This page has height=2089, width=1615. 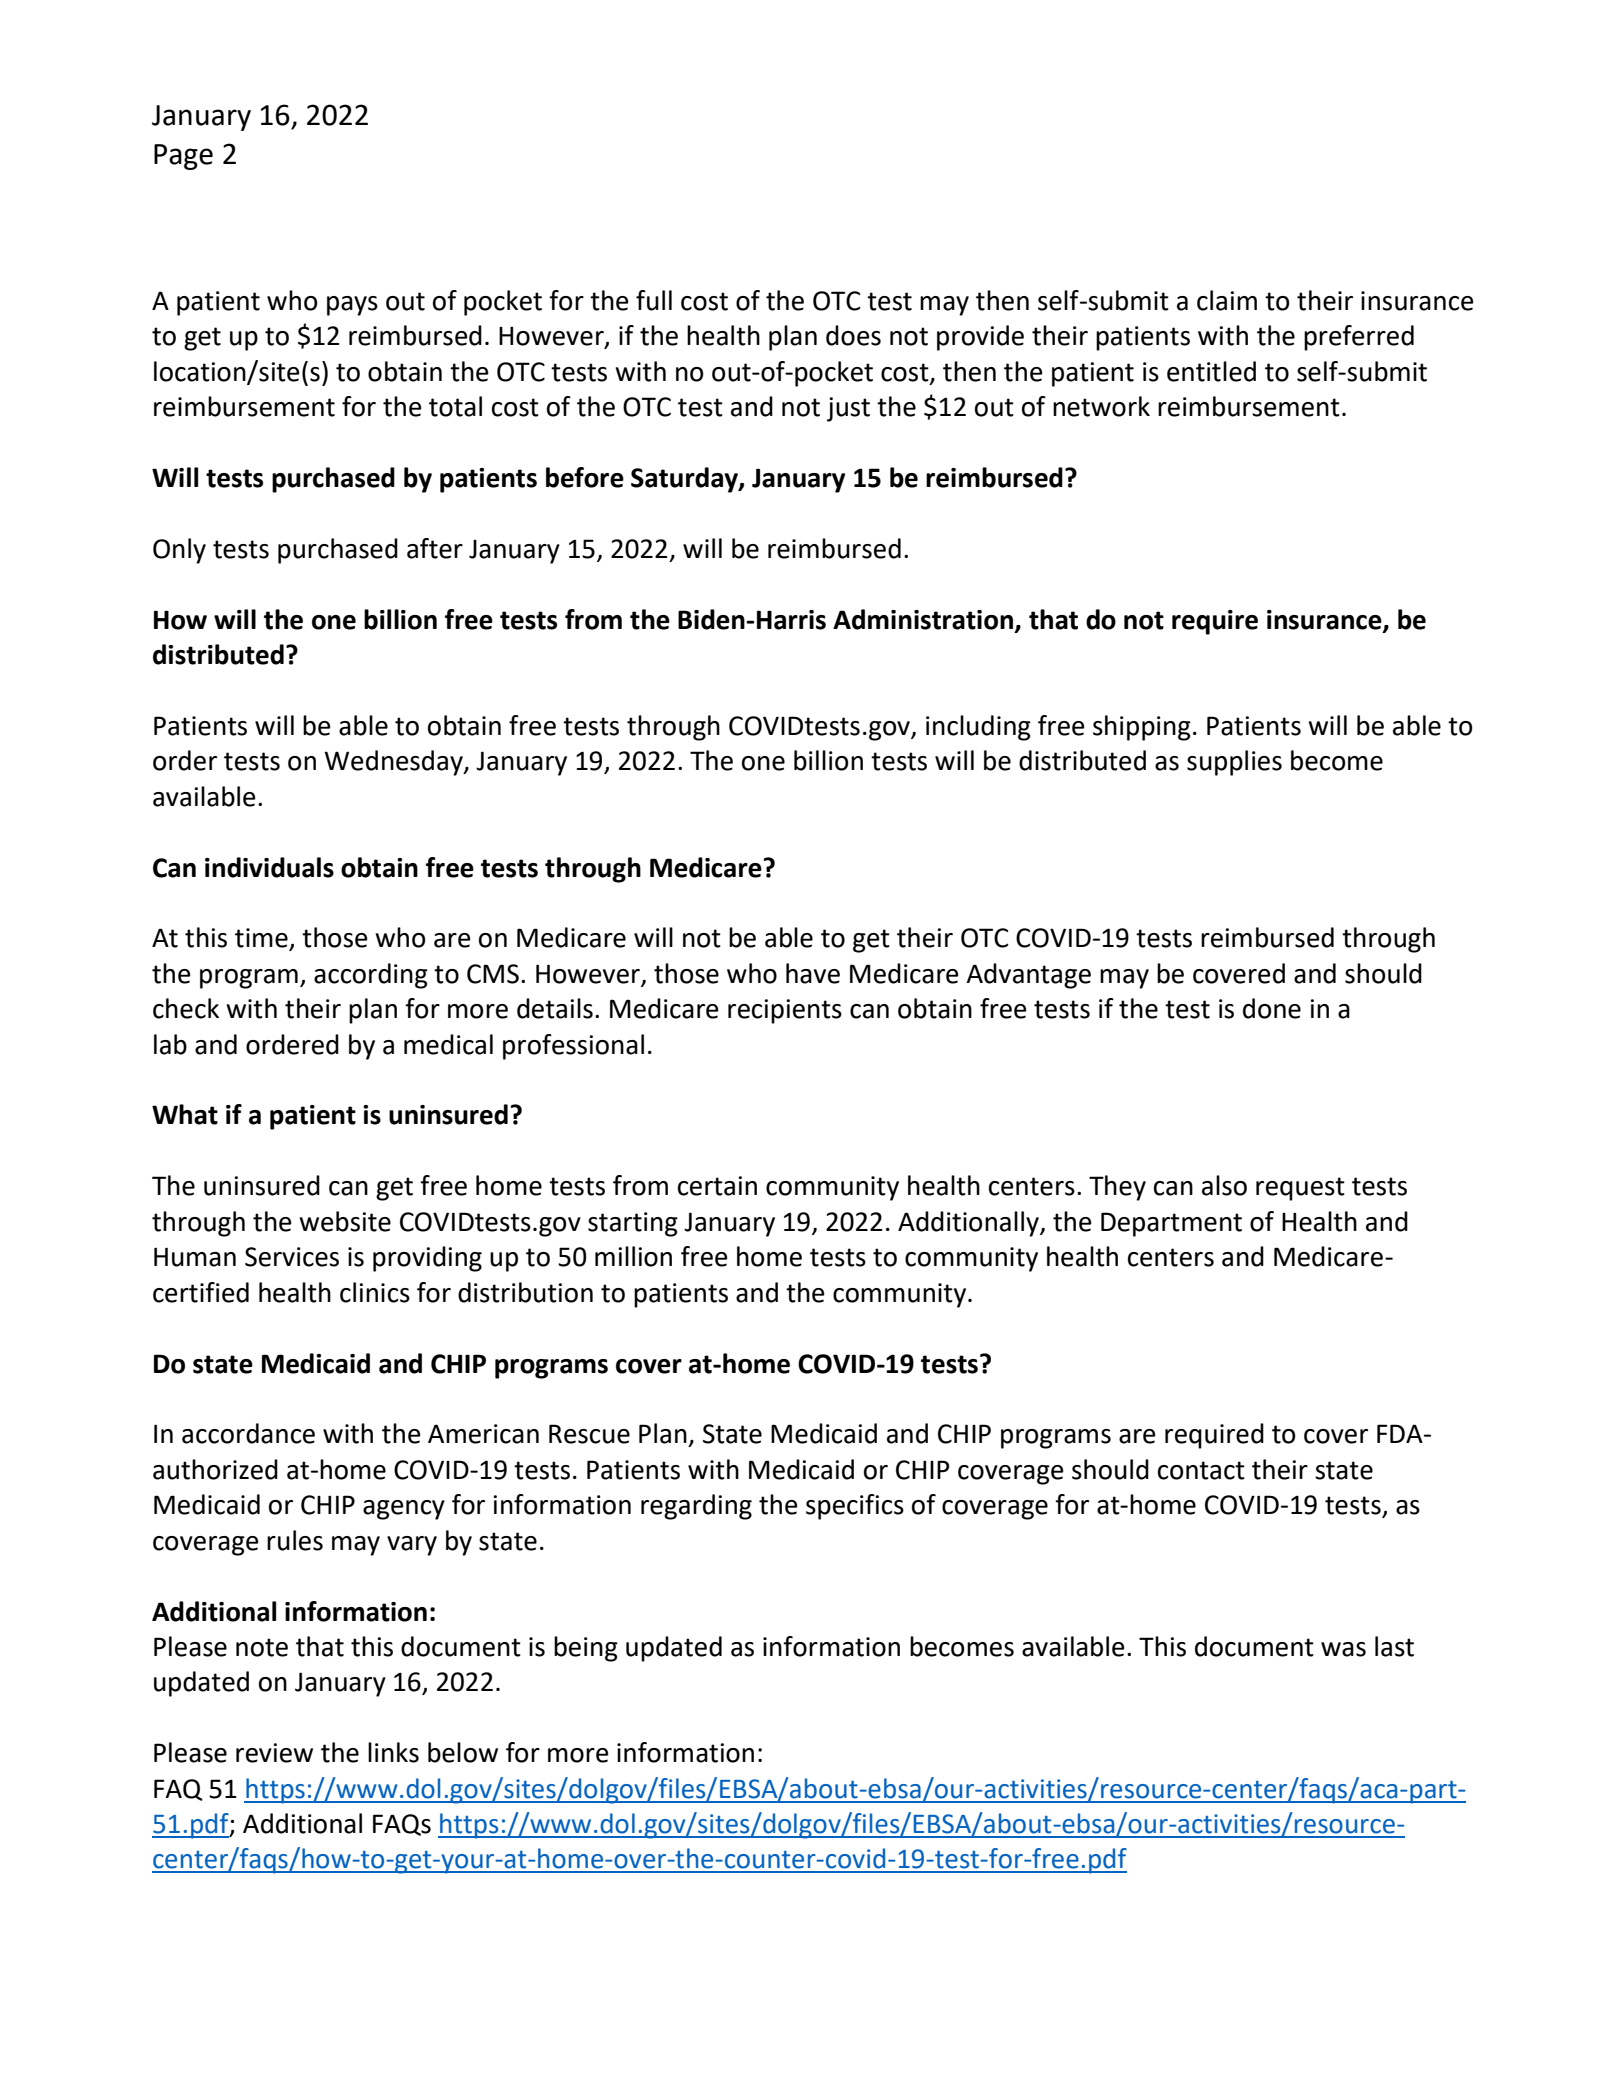 What do you see at coordinates (654, 300) in the page?
I see `full` at bounding box center [654, 300].
